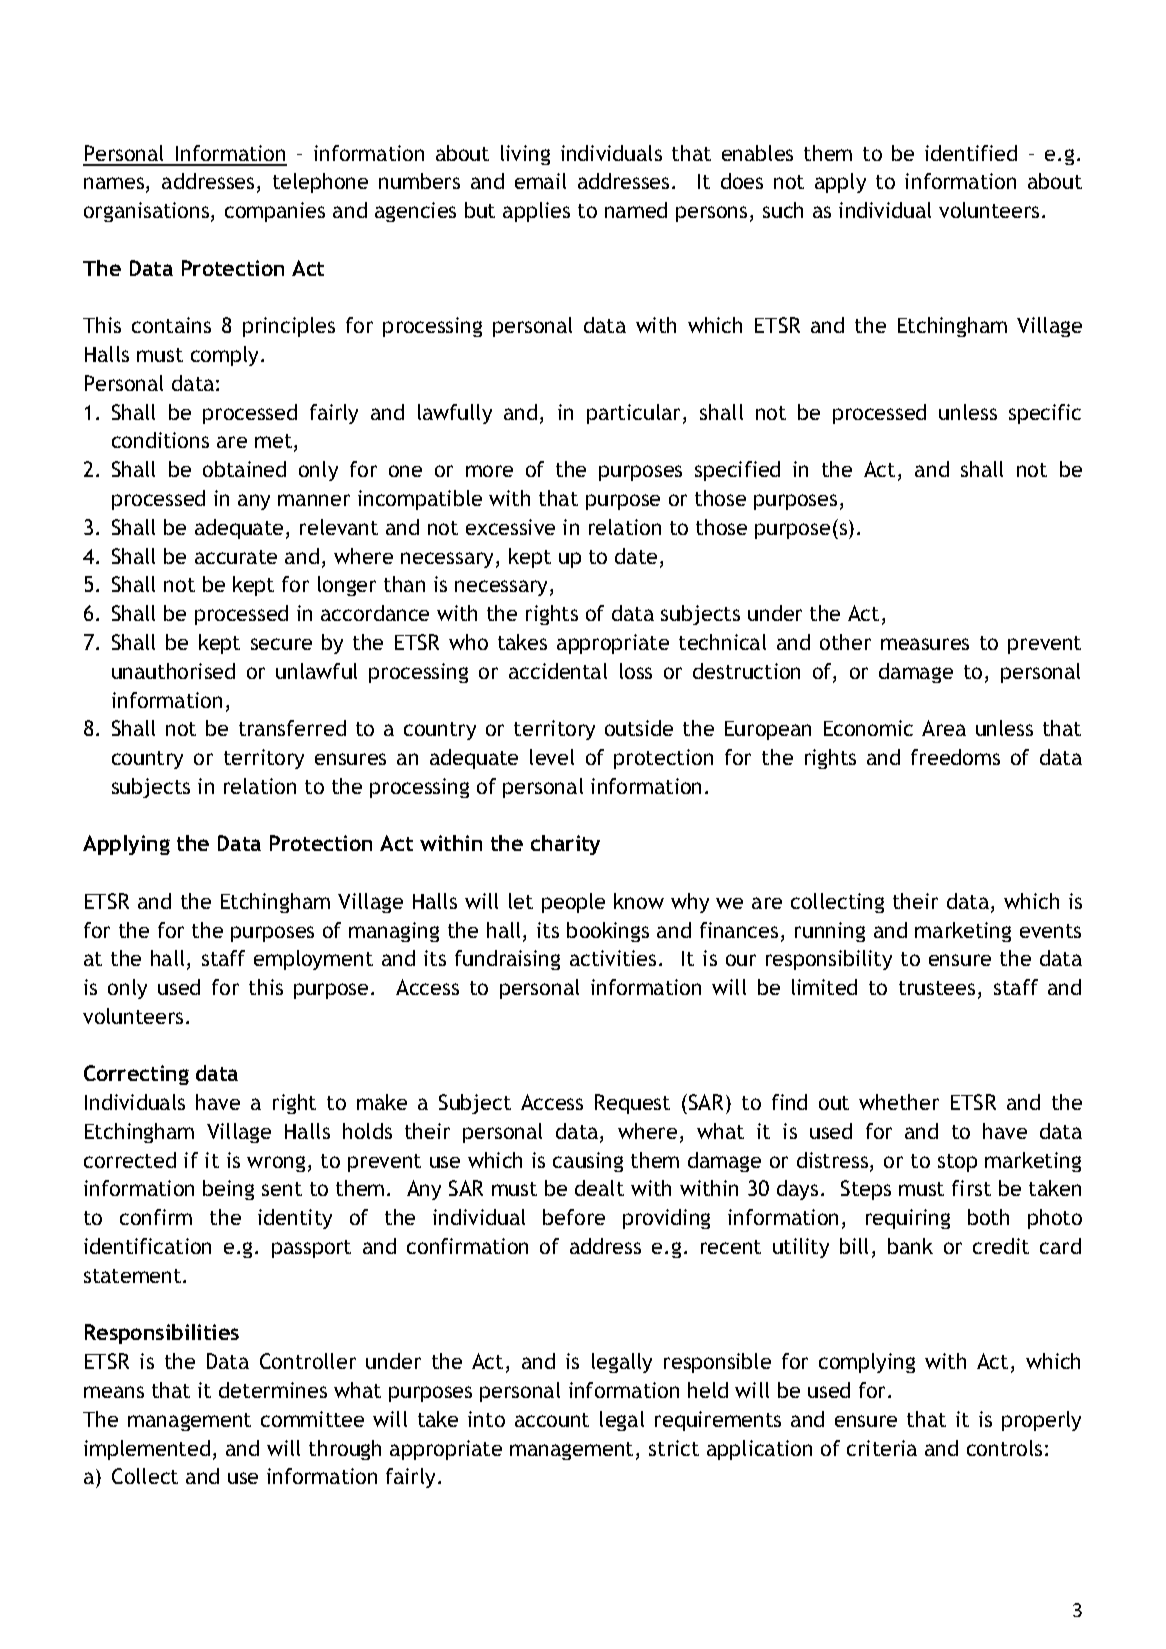 The width and height of the image is (1166, 1649). What do you see at coordinates (613, 958) in the image?
I see `activities` at bounding box center [613, 958].
